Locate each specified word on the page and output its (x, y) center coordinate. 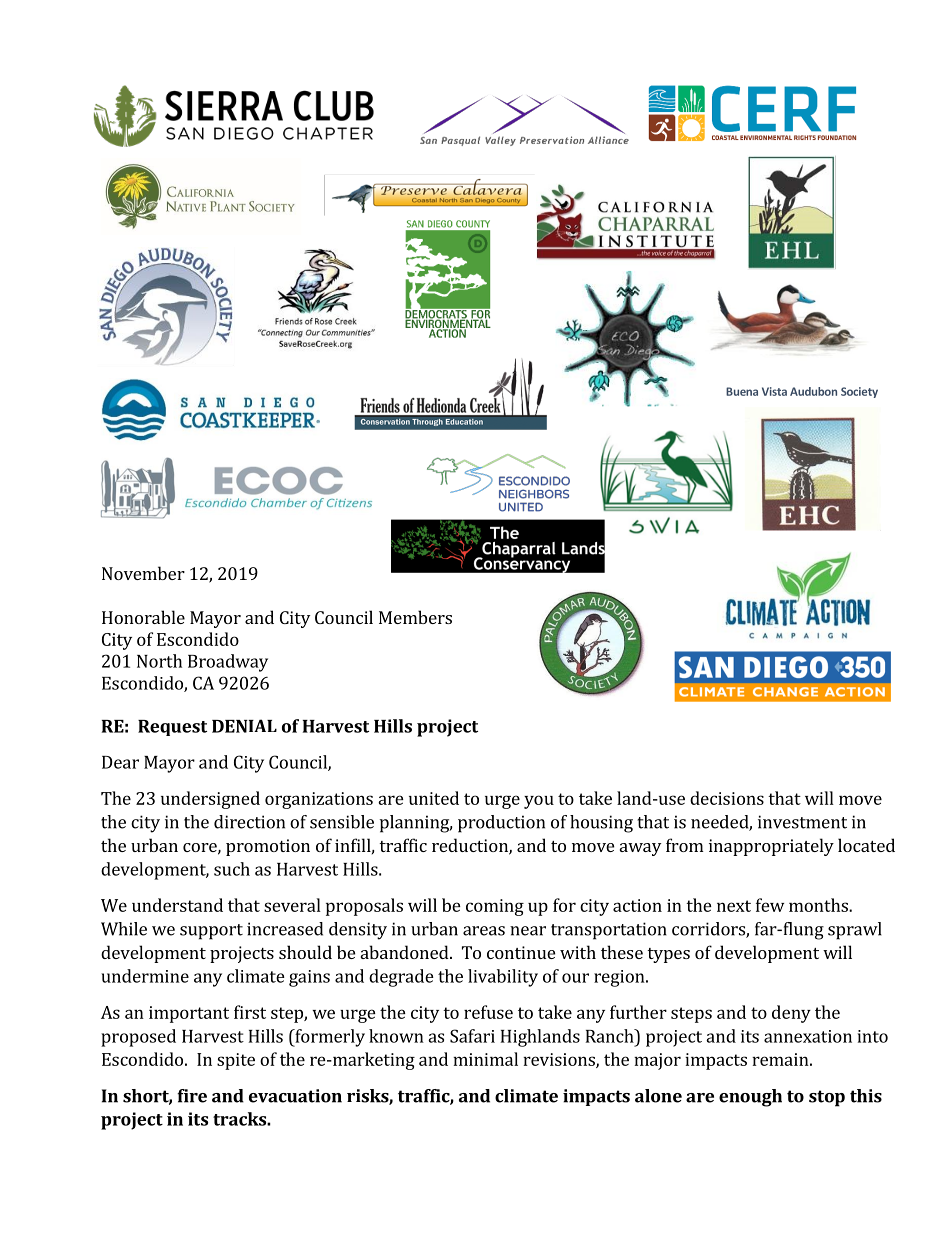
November (143, 573)
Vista (774, 391)
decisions (727, 798)
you (539, 802)
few (770, 905)
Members (415, 617)
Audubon (813, 391)
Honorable (143, 617)
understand (177, 905)
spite (236, 1061)
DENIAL (244, 726)
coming (495, 907)
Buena (742, 391)
